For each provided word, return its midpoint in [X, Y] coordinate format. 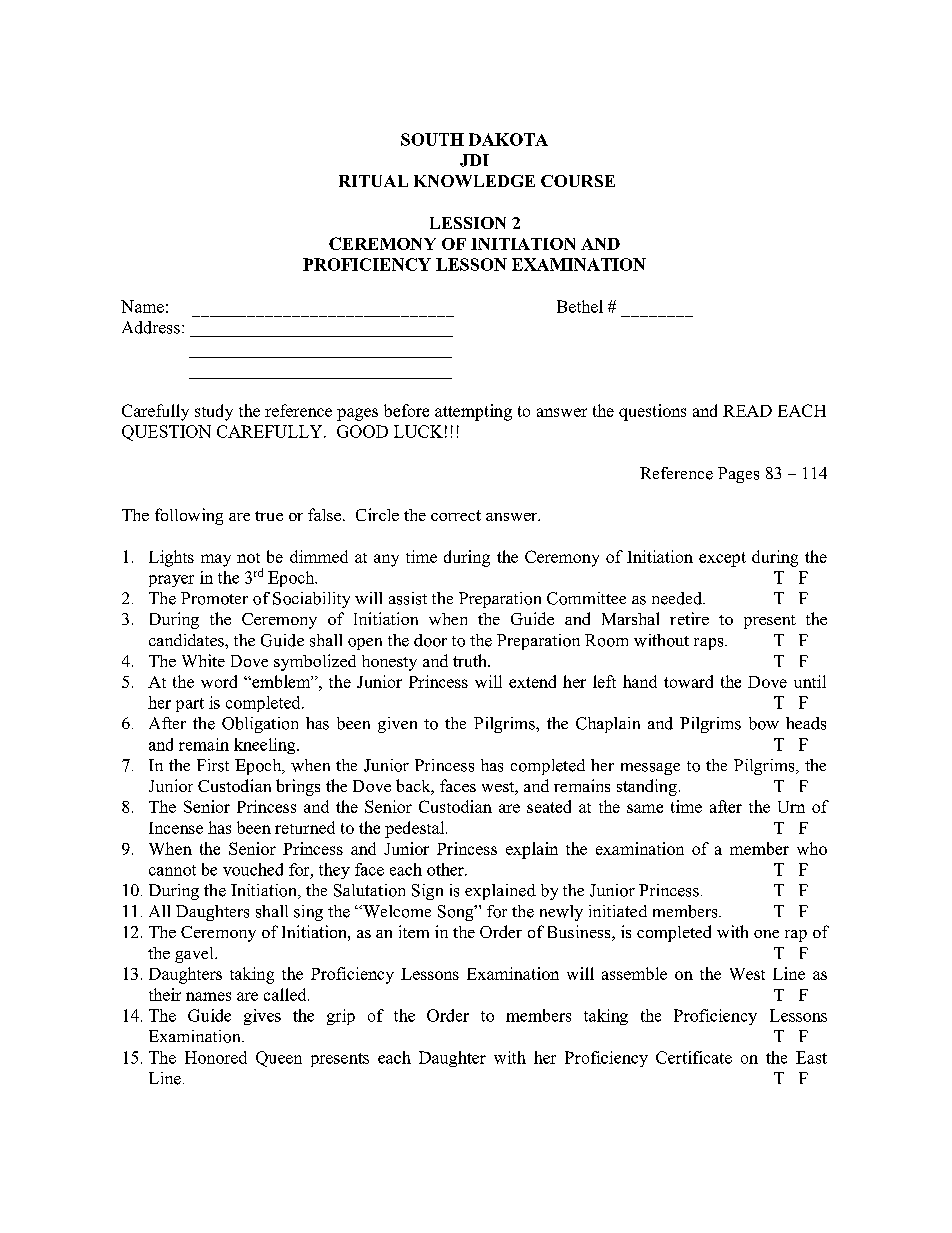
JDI [474, 160]
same [645, 808]
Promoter [214, 598]
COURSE [578, 181]
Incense [176, 828]
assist [408, 598]
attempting [473, 412]
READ [747, 411]
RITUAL [373, 181]
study [214, 412]
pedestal [416, 829]
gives [262, 1017]
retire [689, 618]
